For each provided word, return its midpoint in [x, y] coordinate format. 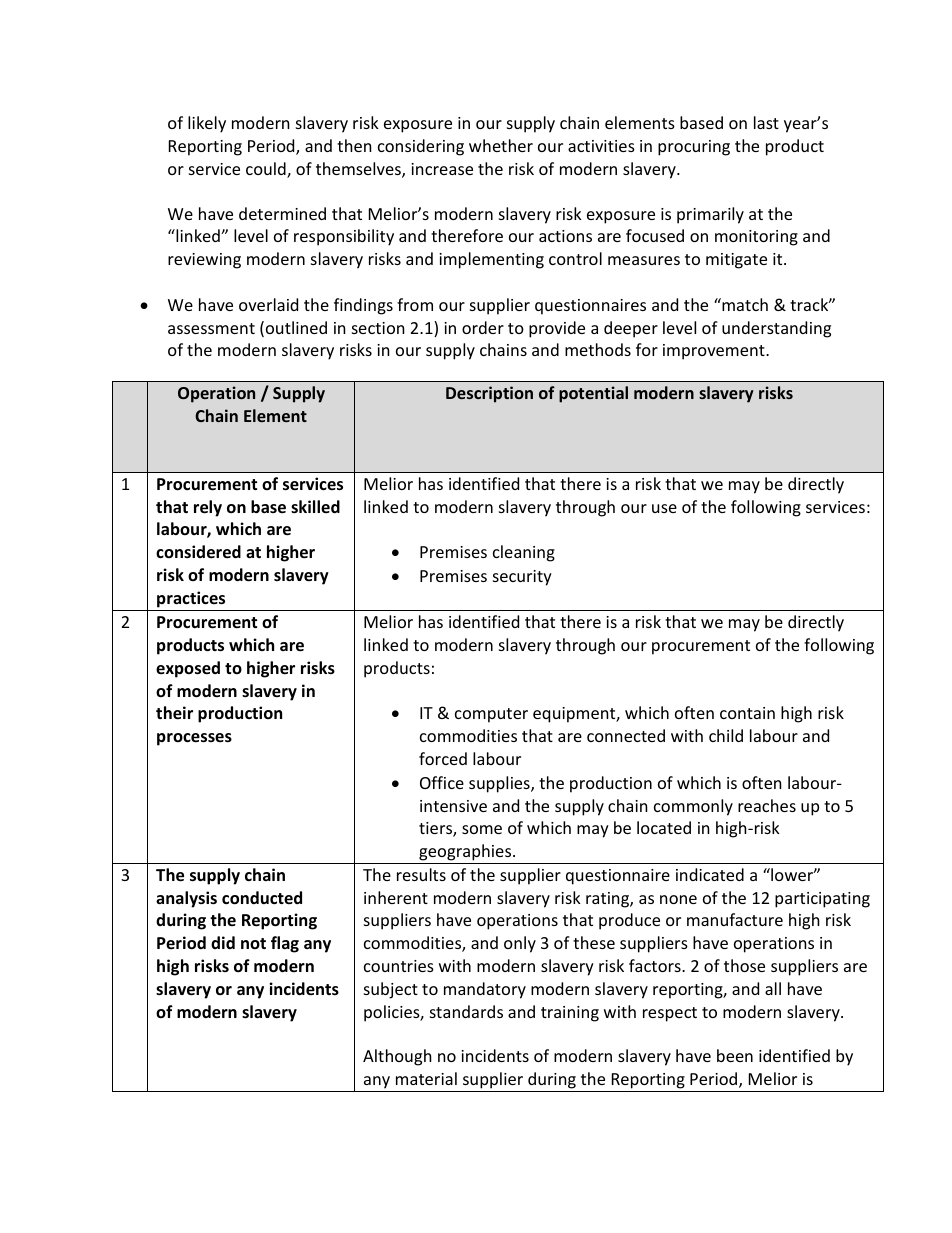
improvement [715, 352]
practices [191, 599]
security [522, 578]
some [482, 829]
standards [466, 1011]
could [267, 170]
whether [501, 145]
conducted [262, 898]
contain [747, 713]
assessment [211, 328]
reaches [767, 805]
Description [489, 394]
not [253, 943]
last [766, 122]
